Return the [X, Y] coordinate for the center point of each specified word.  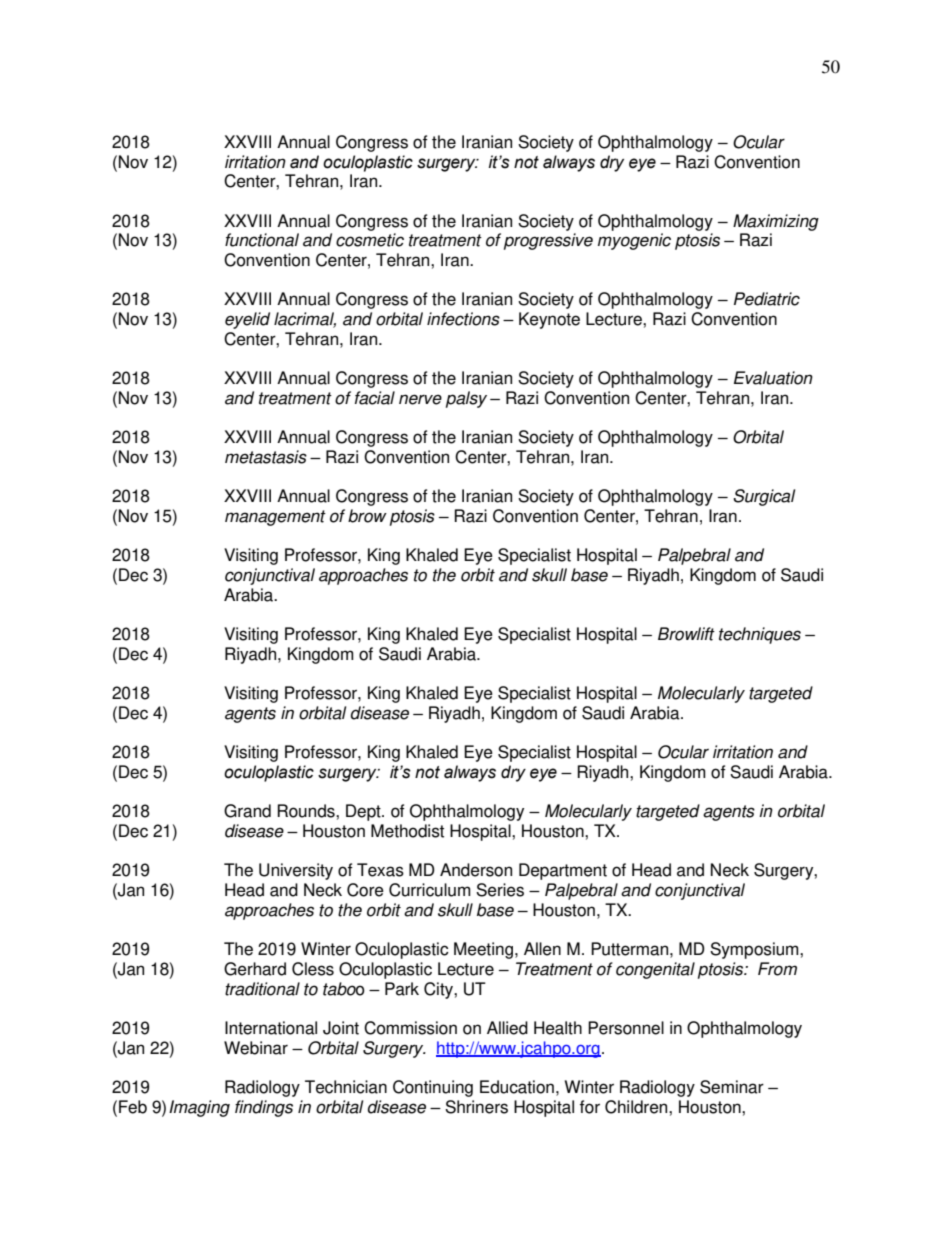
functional [262, 240]
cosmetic [370, 240]
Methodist [407, 831]
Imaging [199, 1108]
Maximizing [776, 222]
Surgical [764, 497]
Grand [247, 811]
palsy [466, 399]
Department [563, 871]
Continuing [433, 1088]
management [275, 518]
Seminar [732, 1087]
